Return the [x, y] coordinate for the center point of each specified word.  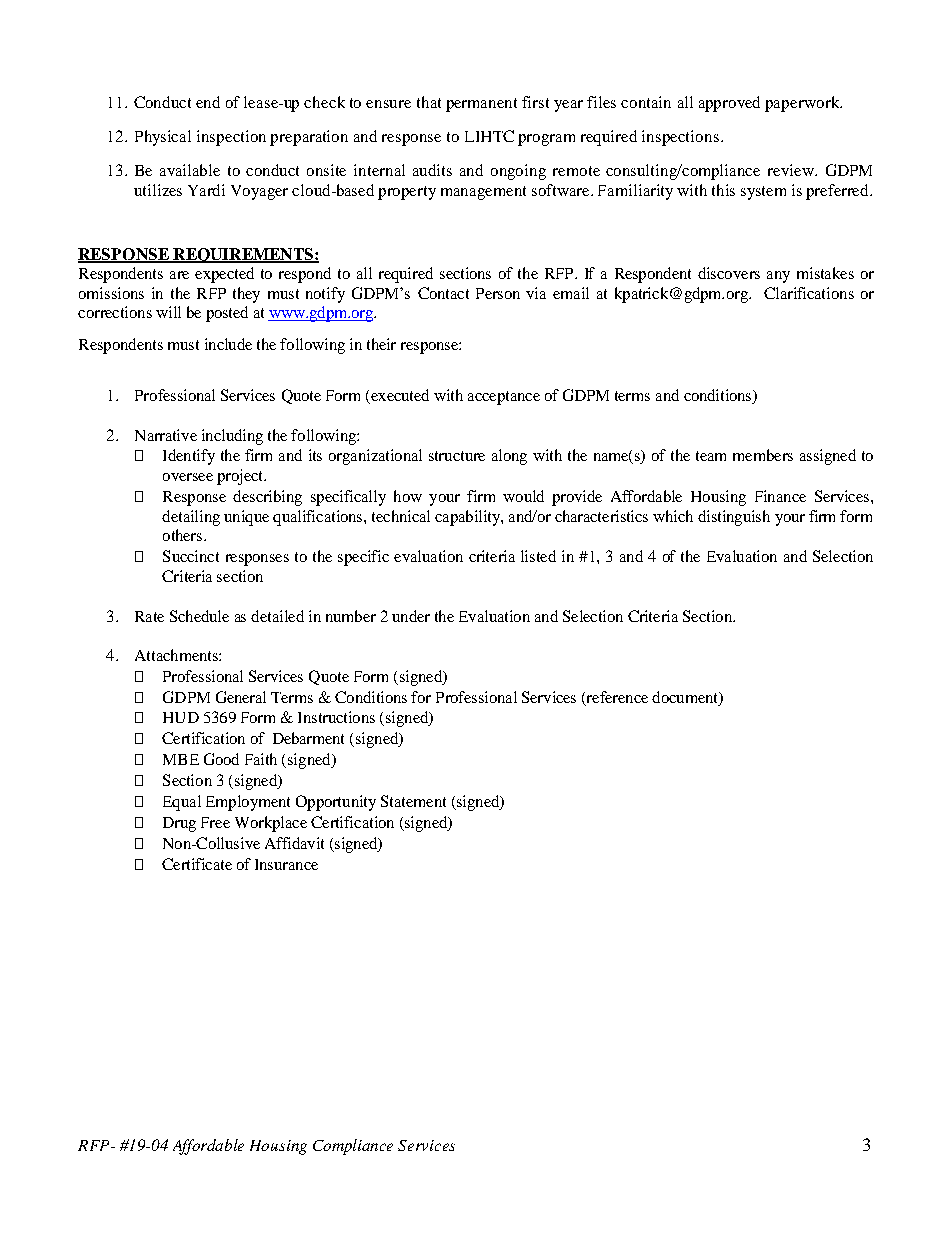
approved [729, 104]
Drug [179, 824]
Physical [163, 138]
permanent [481, 105]
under [411, 616]
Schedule [199, 616]
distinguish [734, 518]
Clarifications [809, 293]
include [228, 344]
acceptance [504, 398]
